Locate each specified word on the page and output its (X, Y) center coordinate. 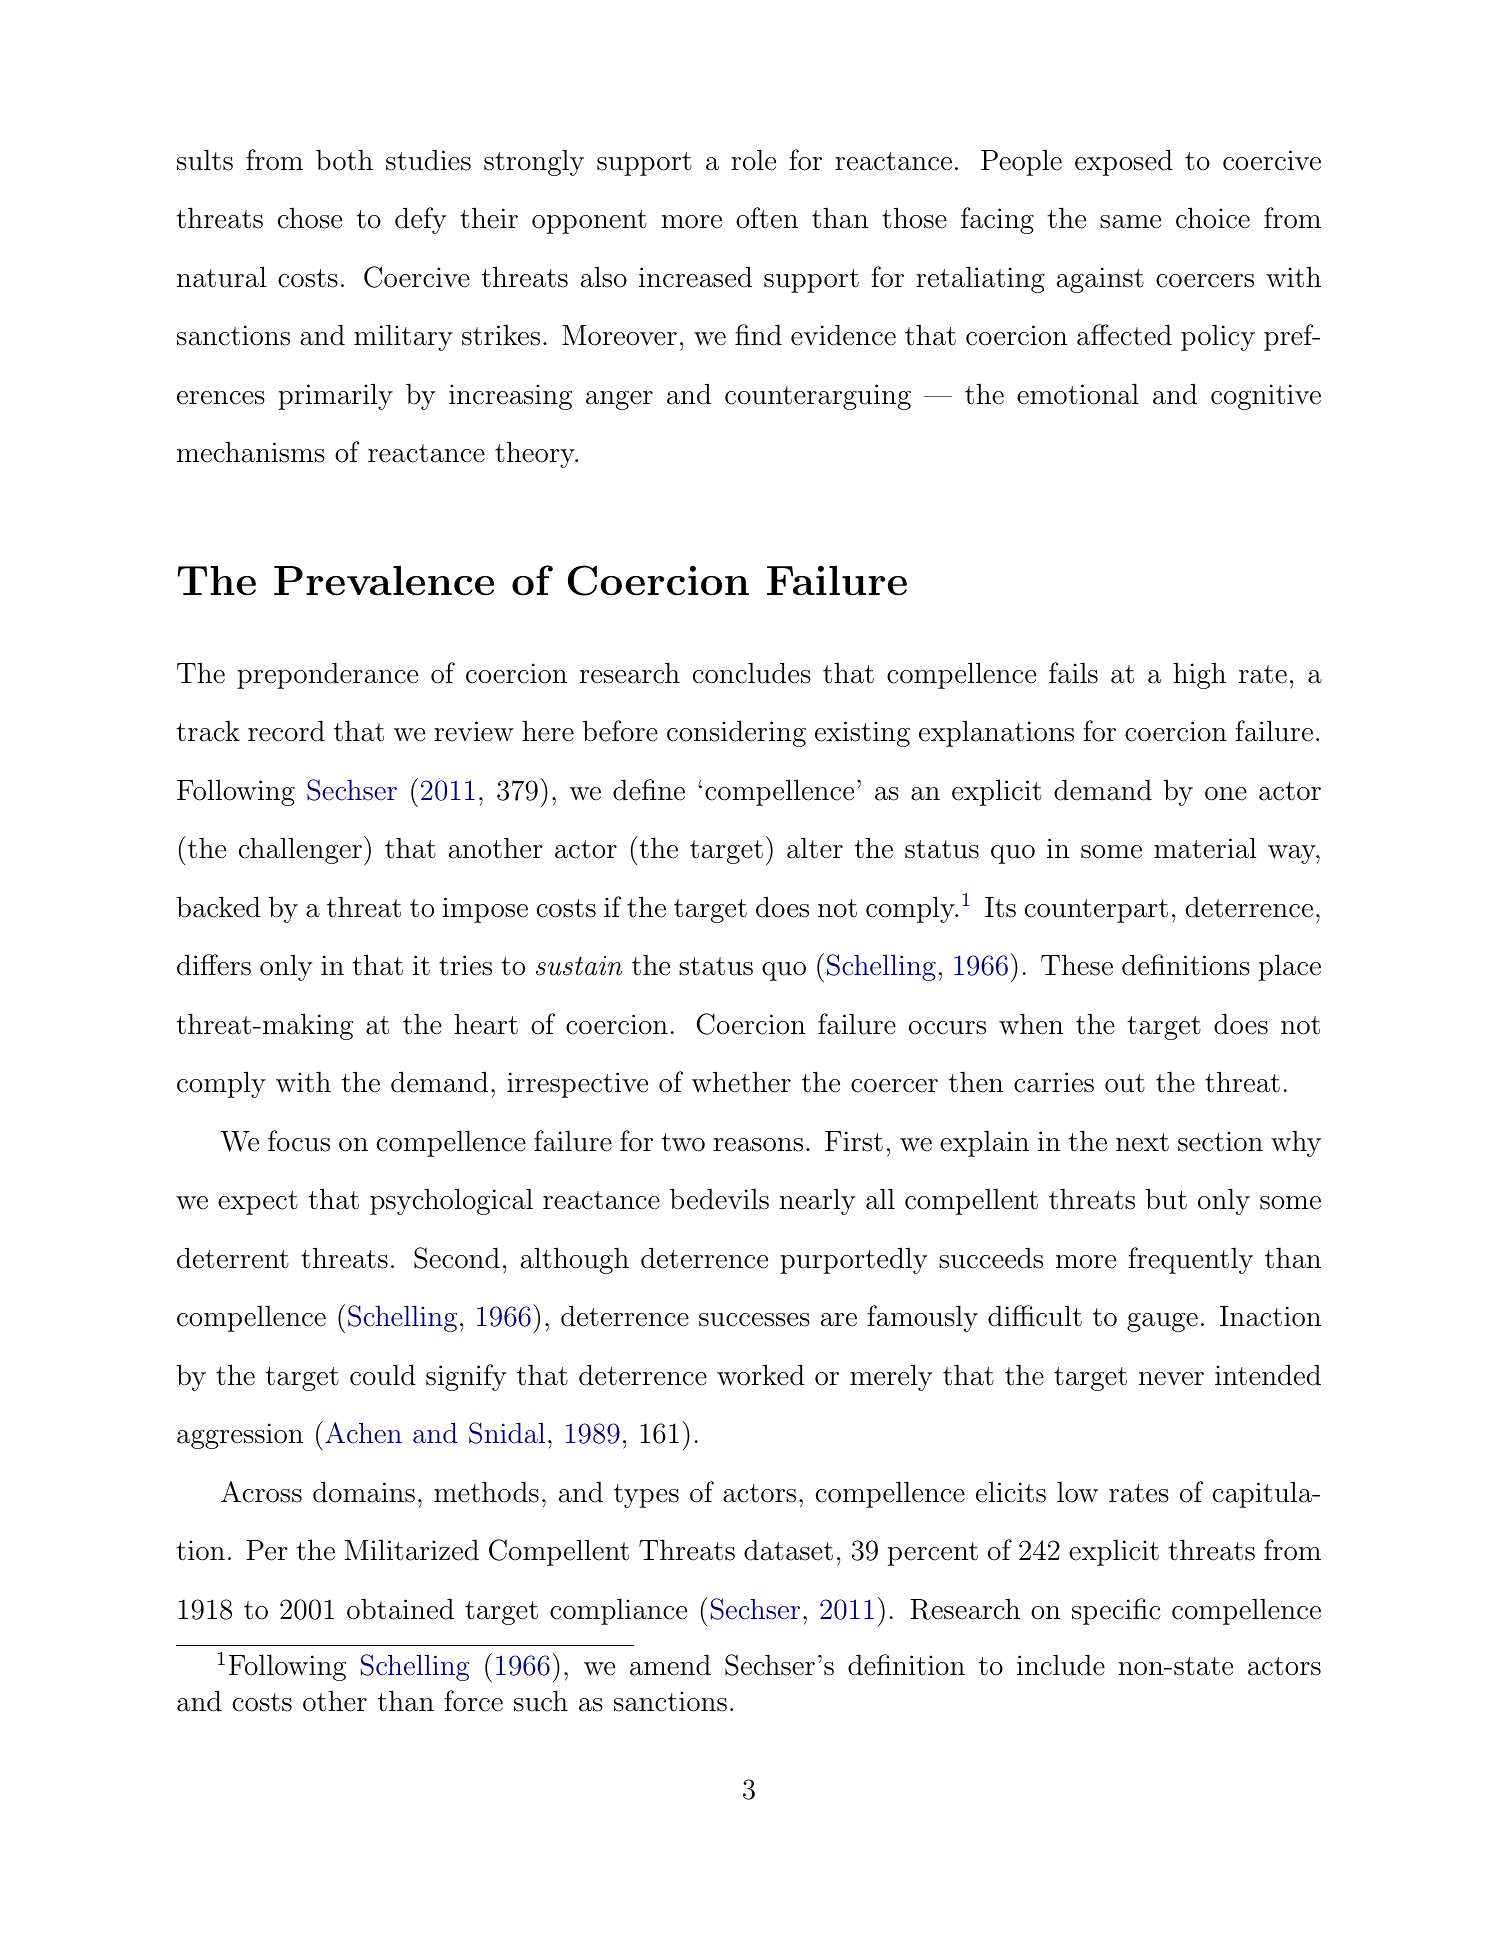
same (1130, 222)
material (1205, 848)
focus (299, 1141)
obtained (400, 1609)
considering (736, 733)
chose (310, 218)
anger (619, 400)
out (1125, 1083)
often (767, 218)
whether (741, 1082)
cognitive (1266, 397)
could (383, 1375)
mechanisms (251, 452)
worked (761, 1375)
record (286, 731)
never (1171, 1379)
